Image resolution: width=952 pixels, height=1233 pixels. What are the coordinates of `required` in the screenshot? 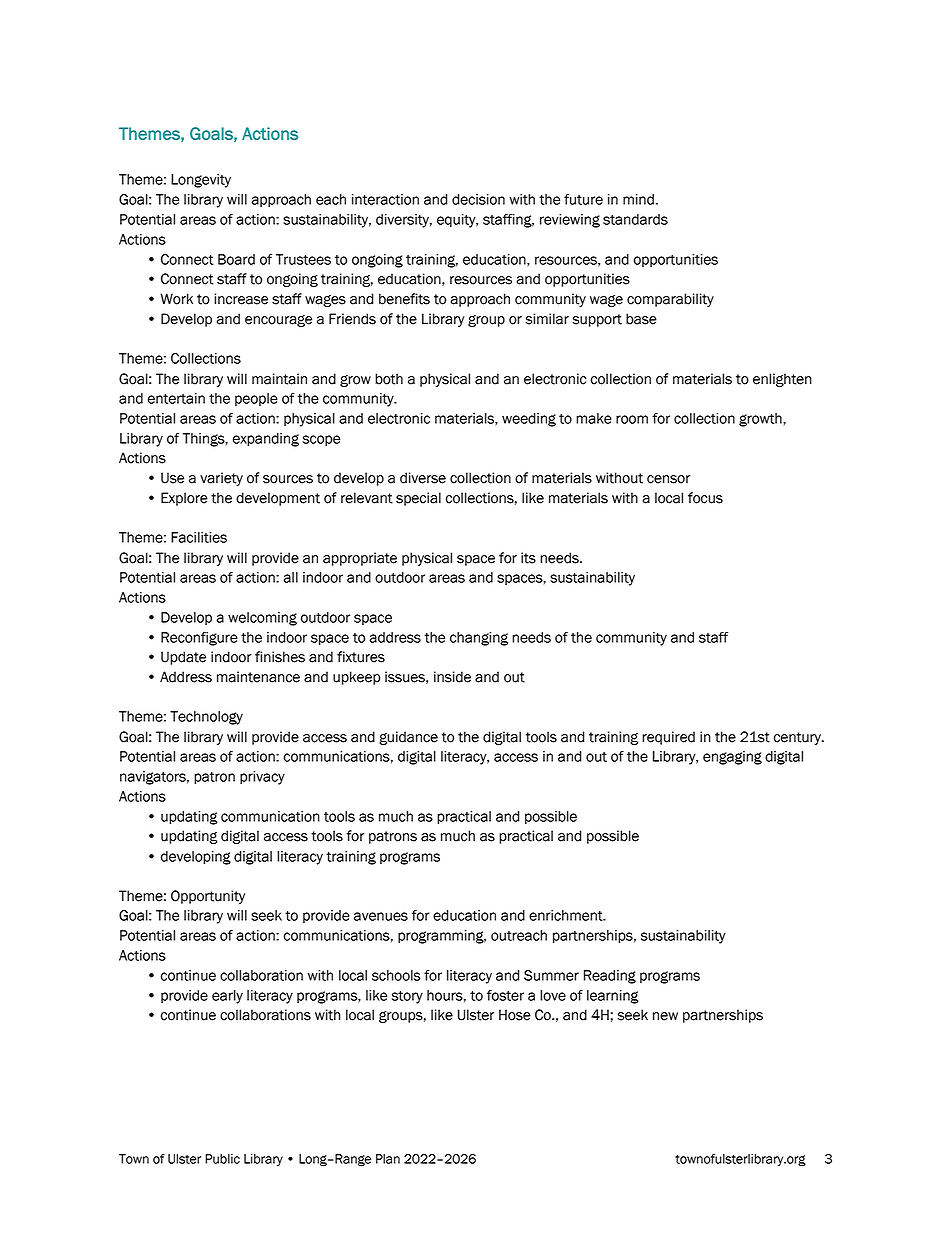 It's located at (668, 738).
